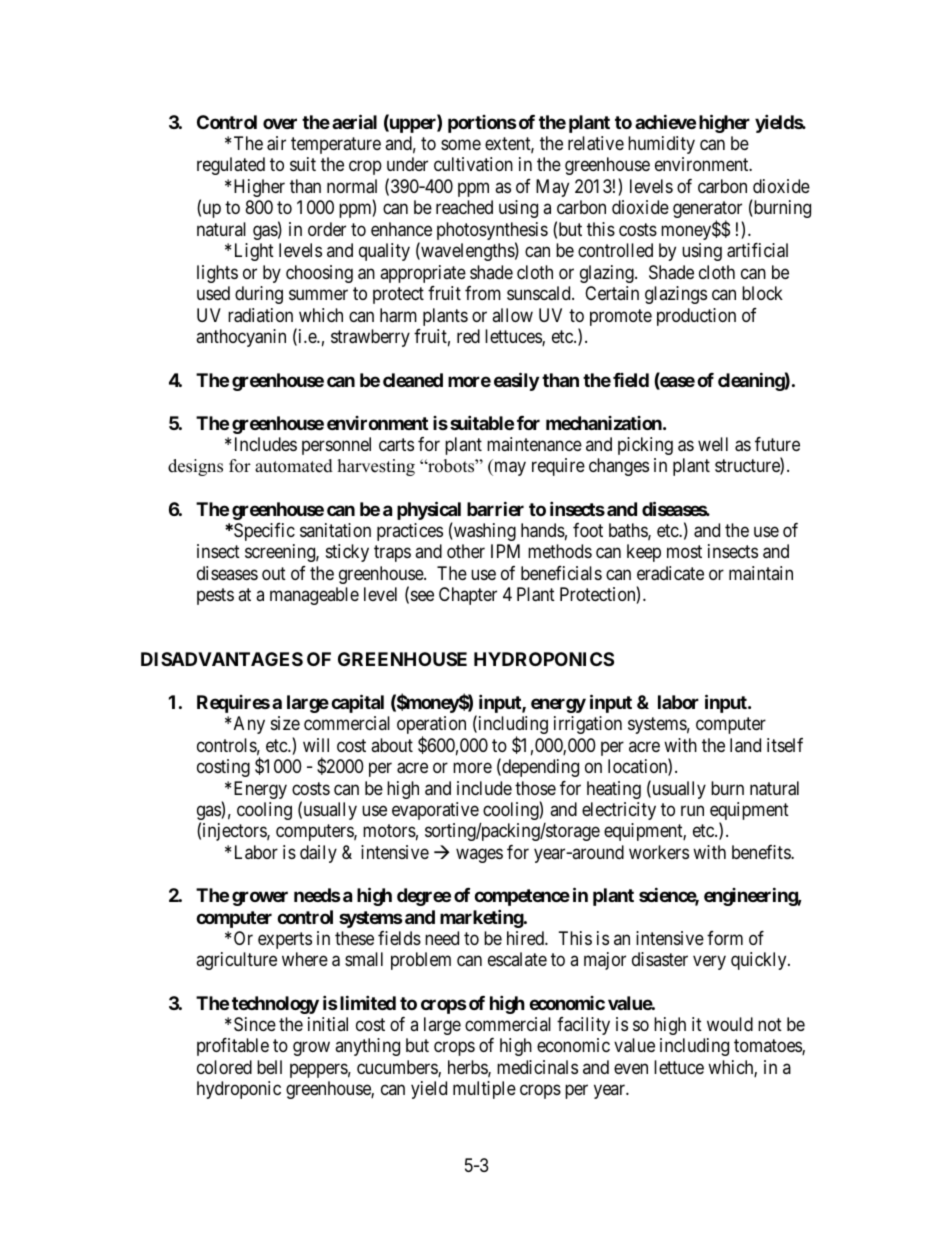 This image has height=1233, width=952. I want to click on wages, so click(479, 855).
